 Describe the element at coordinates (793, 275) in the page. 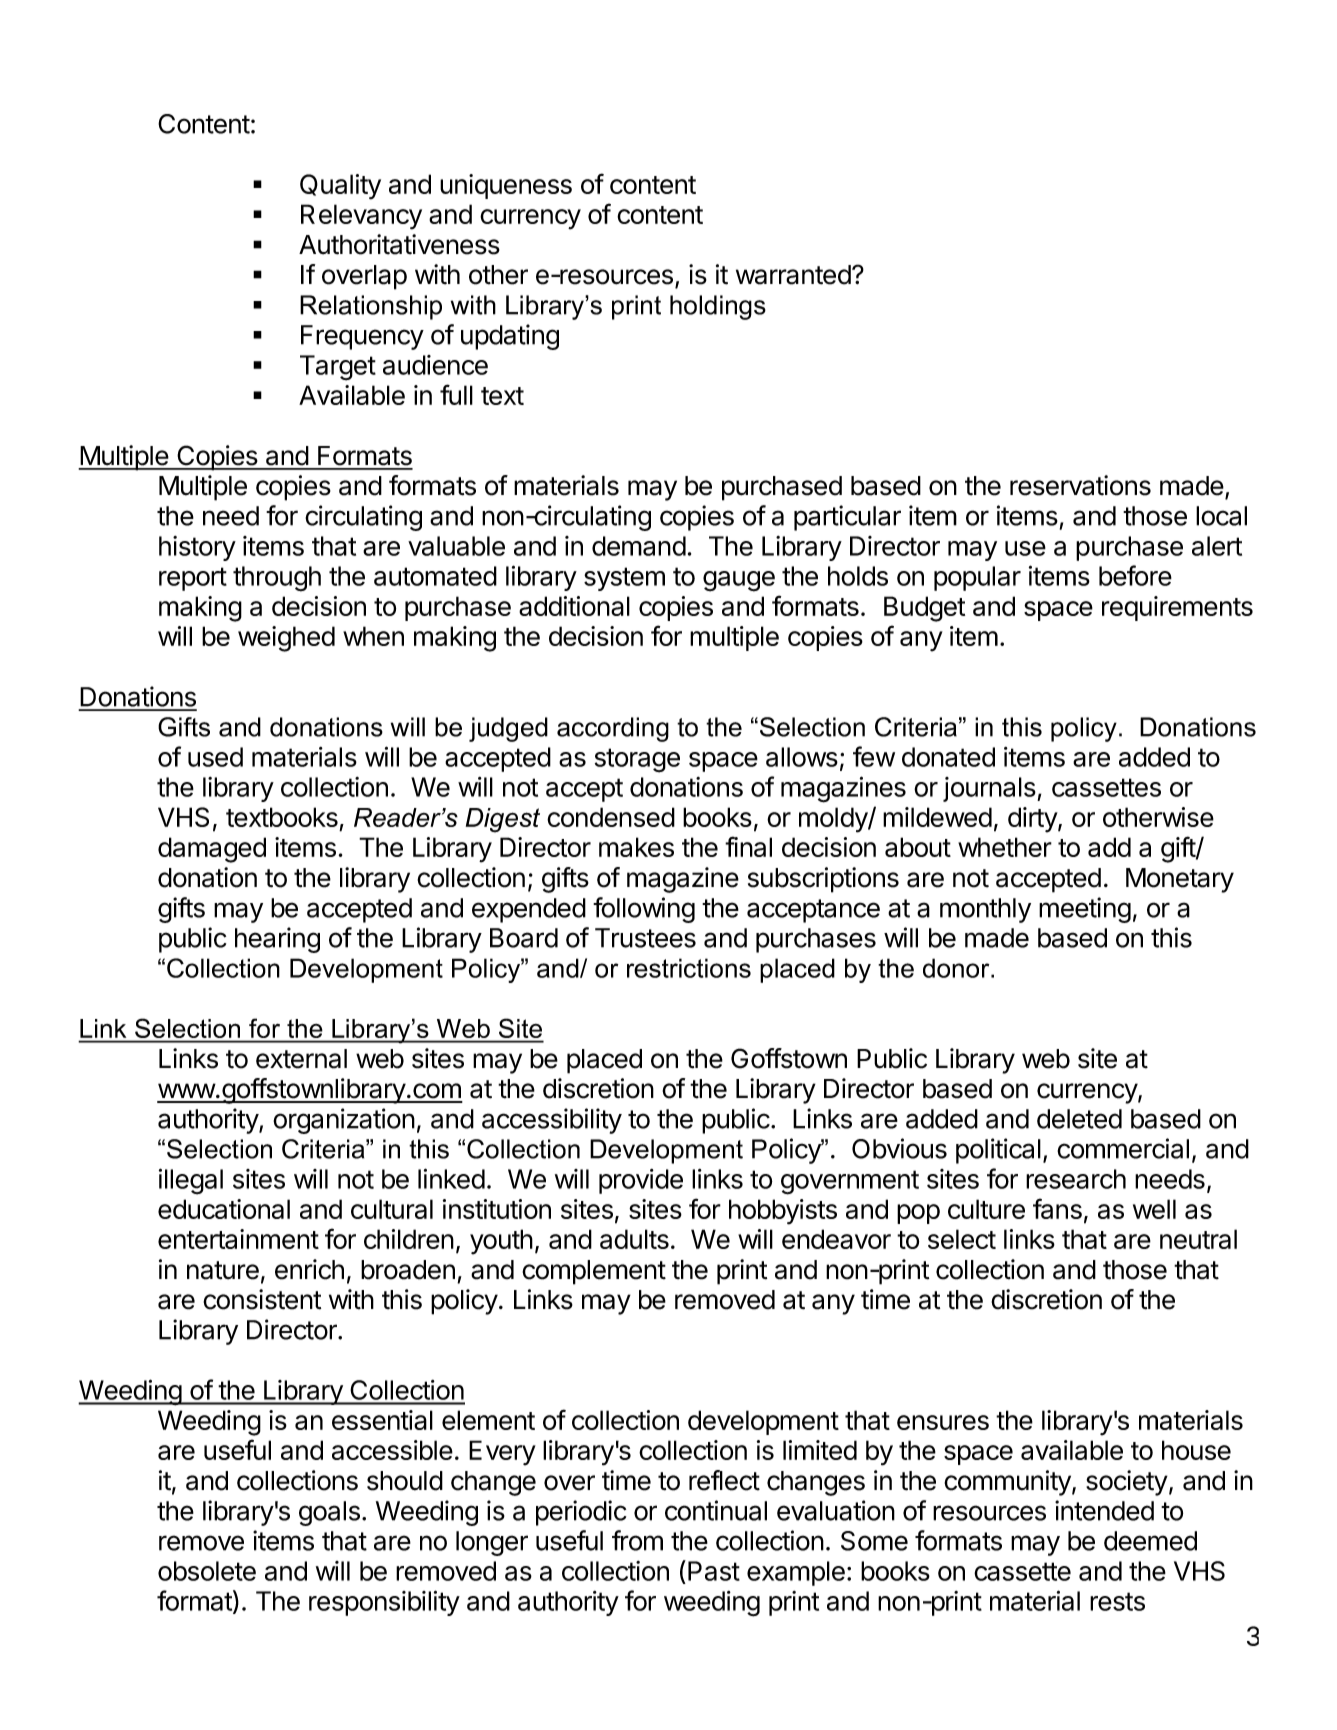

I see `warranted` at that location.
